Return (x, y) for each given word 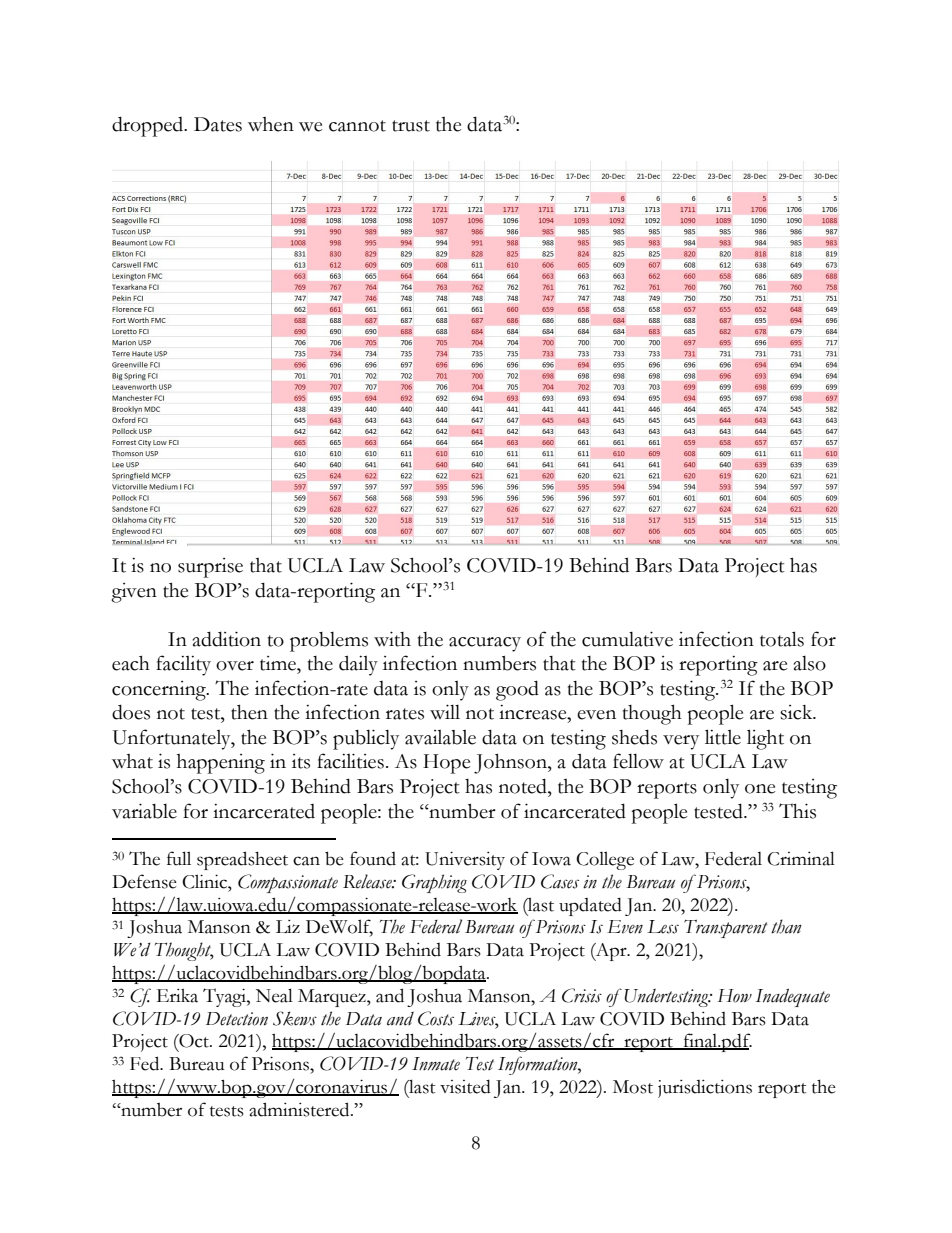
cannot (357, 126)
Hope (446, 764)
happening (221, 764)
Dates (218, 124)
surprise (210, 568)
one (760, 789)
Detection (237, 1019)
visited (465, 1086)
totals (782, 639)
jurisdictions (705, 1089)
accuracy (485, 644)
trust (411, 126)
